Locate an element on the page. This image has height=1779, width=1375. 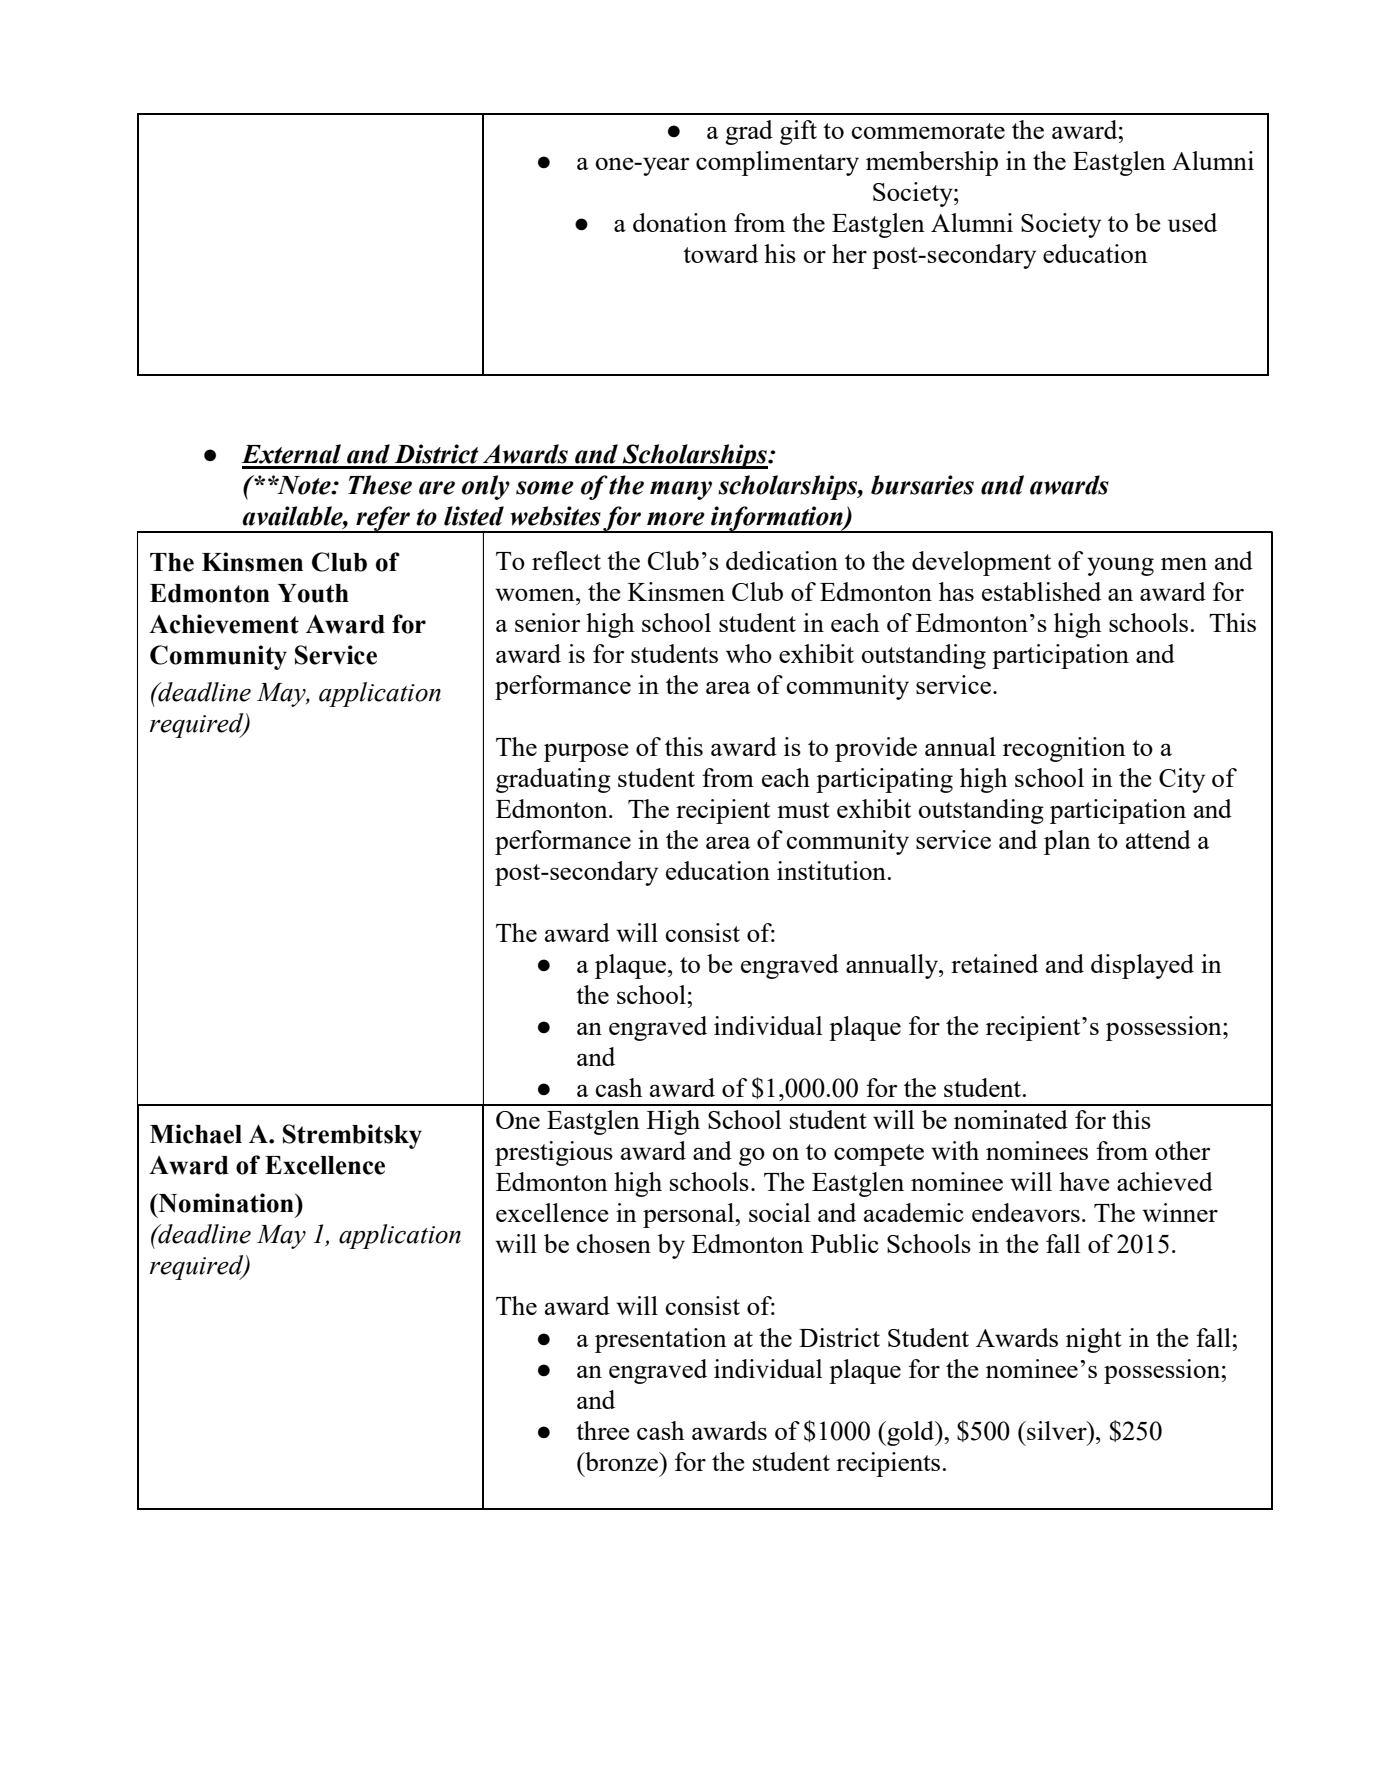
membership is located at coordinates (932, 163).
